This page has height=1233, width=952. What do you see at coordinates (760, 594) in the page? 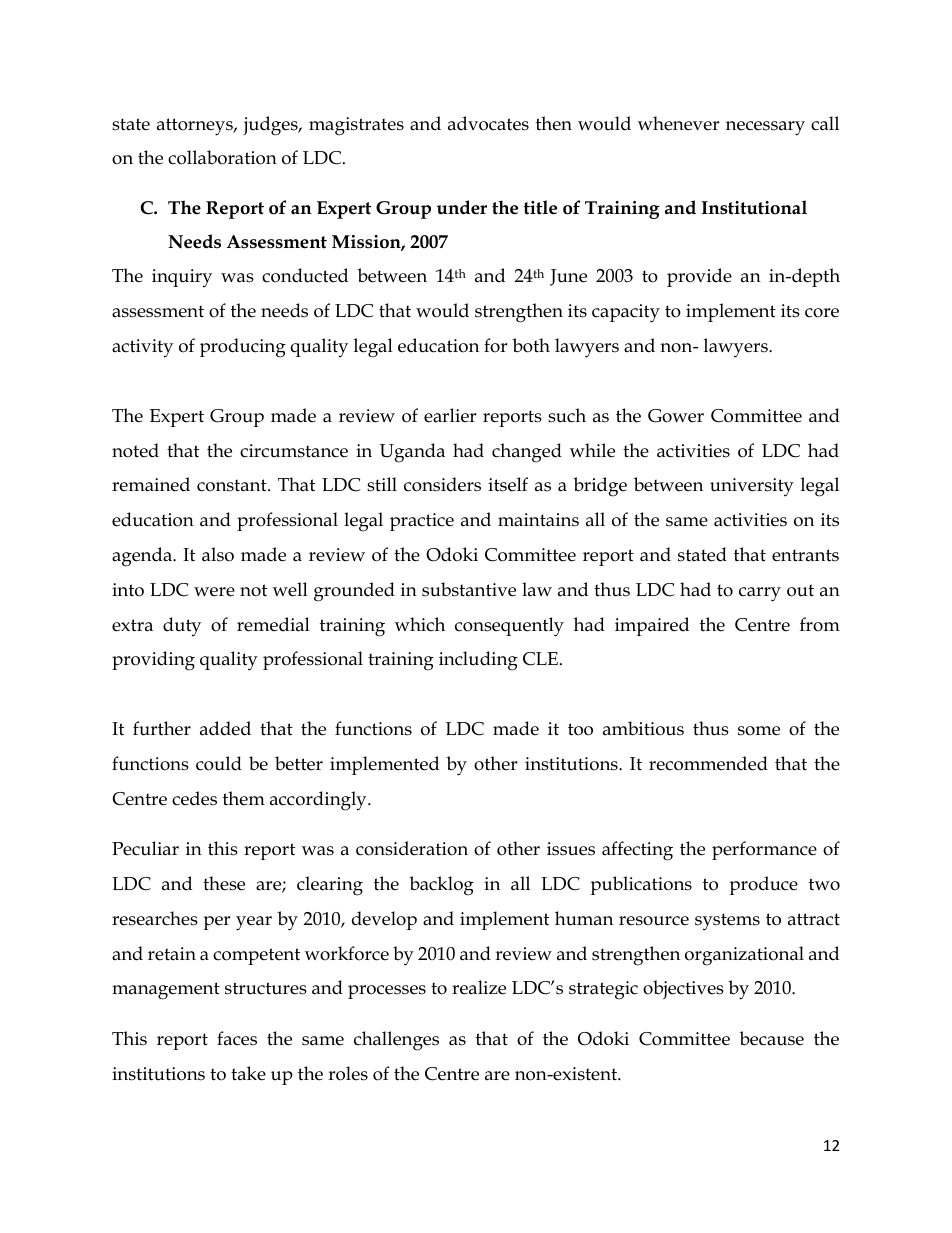
I see `carry` at bounding box center [760, 594].
